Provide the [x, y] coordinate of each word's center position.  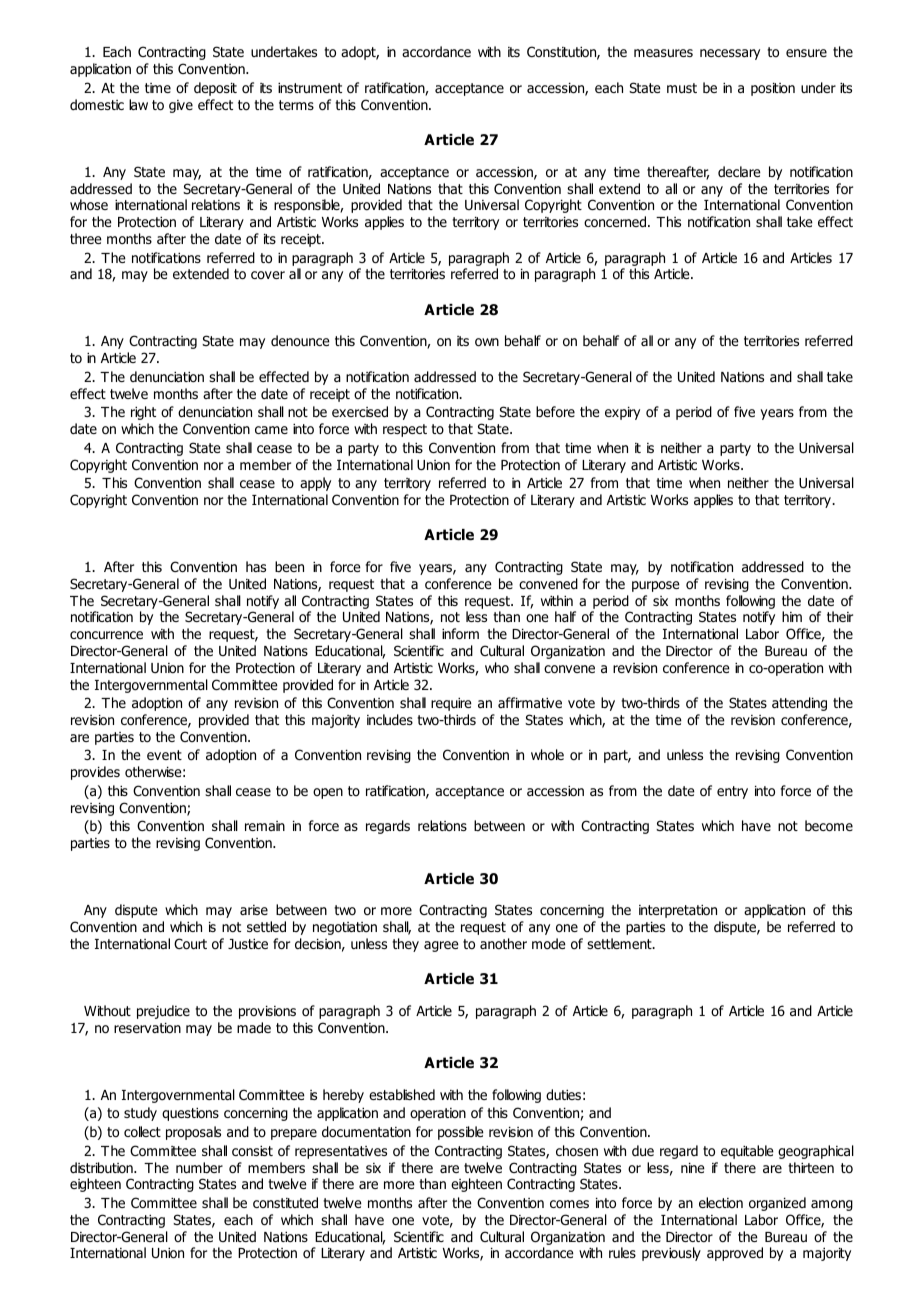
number [199, 1167]
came [271, 430]
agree [441, 946]
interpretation [678, 911]
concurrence [106, 635]
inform [460, 634]
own [487, 342]
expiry [622, 413]
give [181, 106]
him [792, 616]
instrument [310, 88]
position [773, 89]
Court [190, 944]
